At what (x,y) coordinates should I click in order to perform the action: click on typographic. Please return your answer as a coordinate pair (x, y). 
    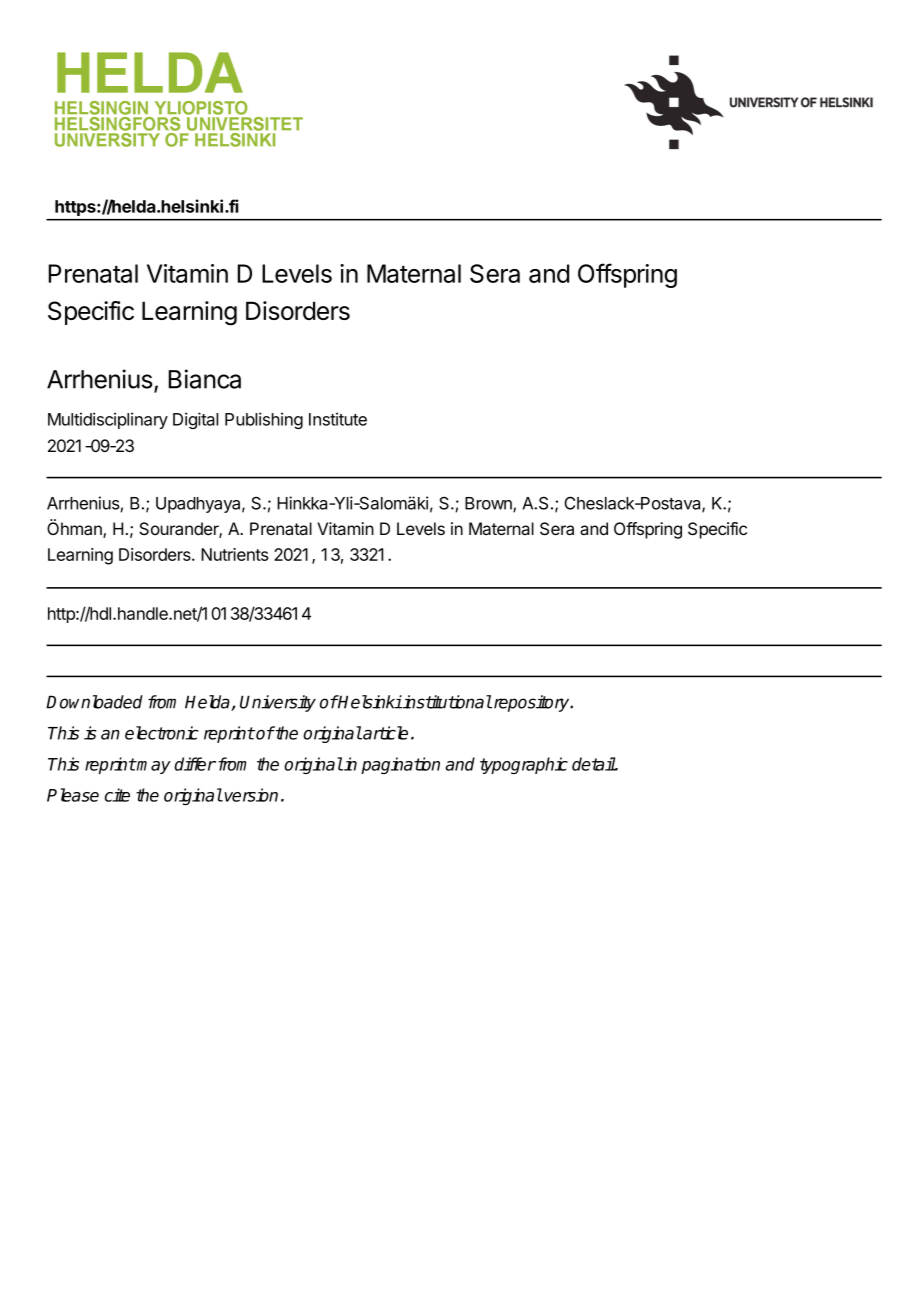
    Looking at the image, I should click on (524, 765).
